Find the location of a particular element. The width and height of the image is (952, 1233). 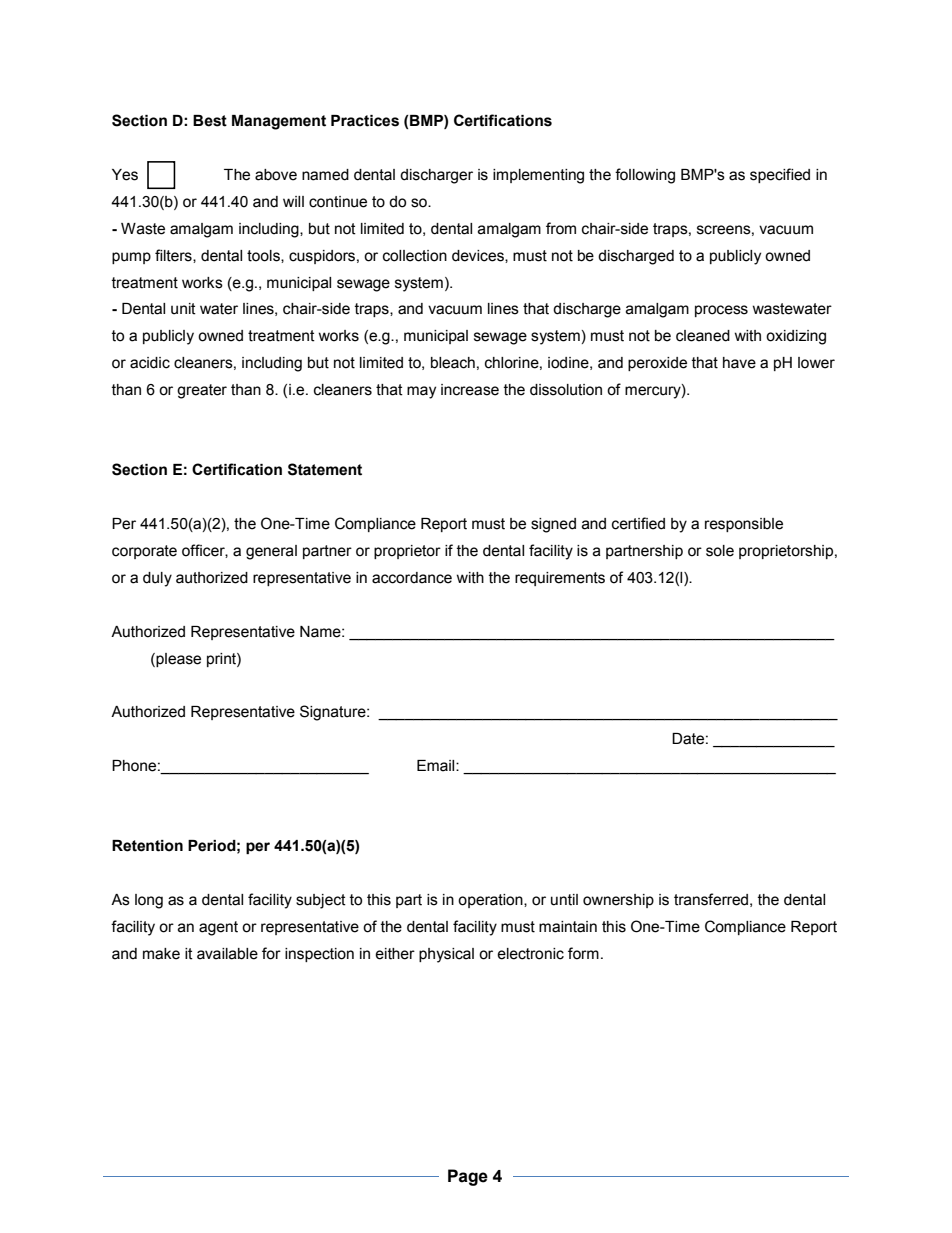

available is located at coordinates (227, 954).
